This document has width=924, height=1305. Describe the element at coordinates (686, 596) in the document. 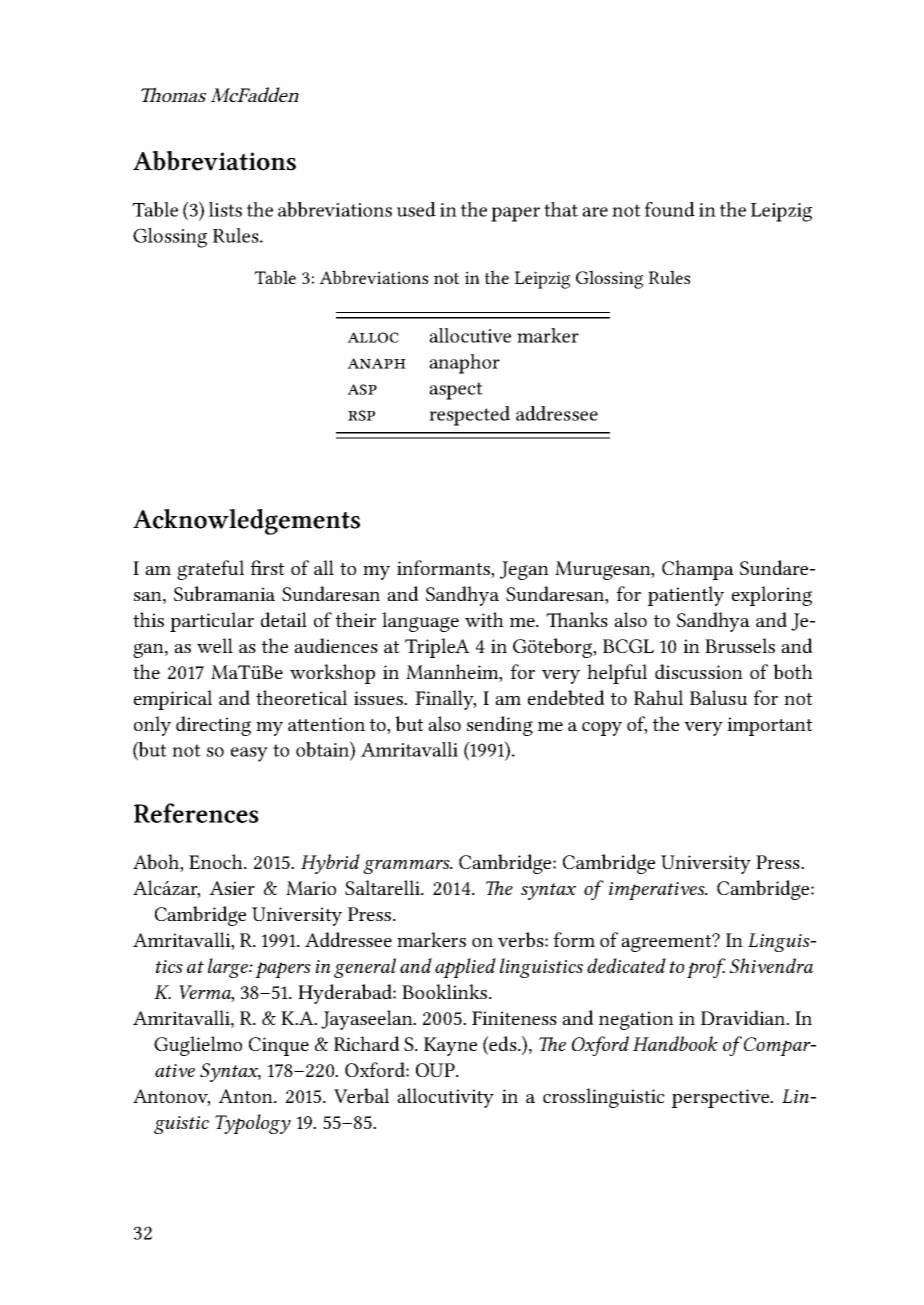

I see `patiently` at that location.
